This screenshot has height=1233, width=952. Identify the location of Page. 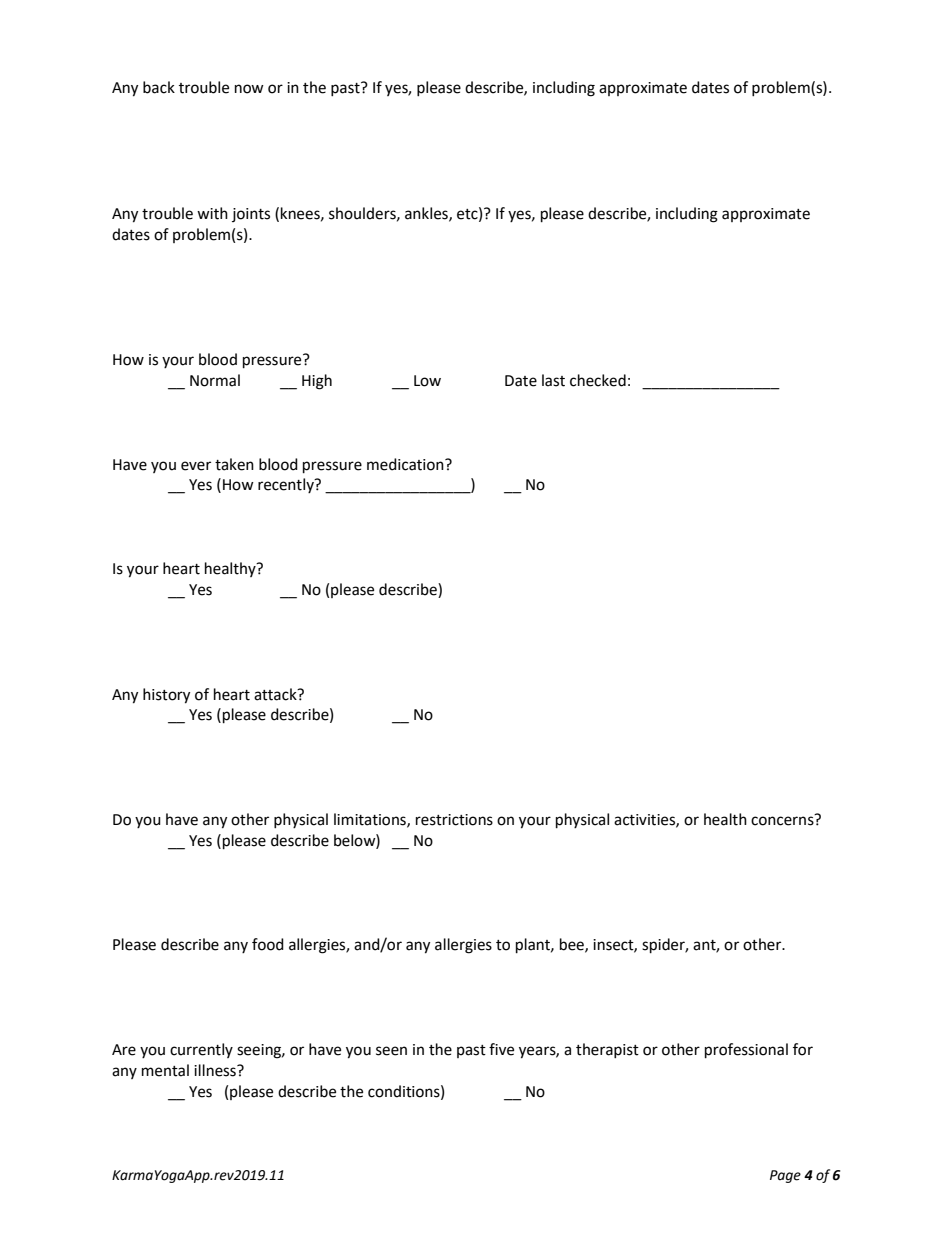
(785, 1176).
